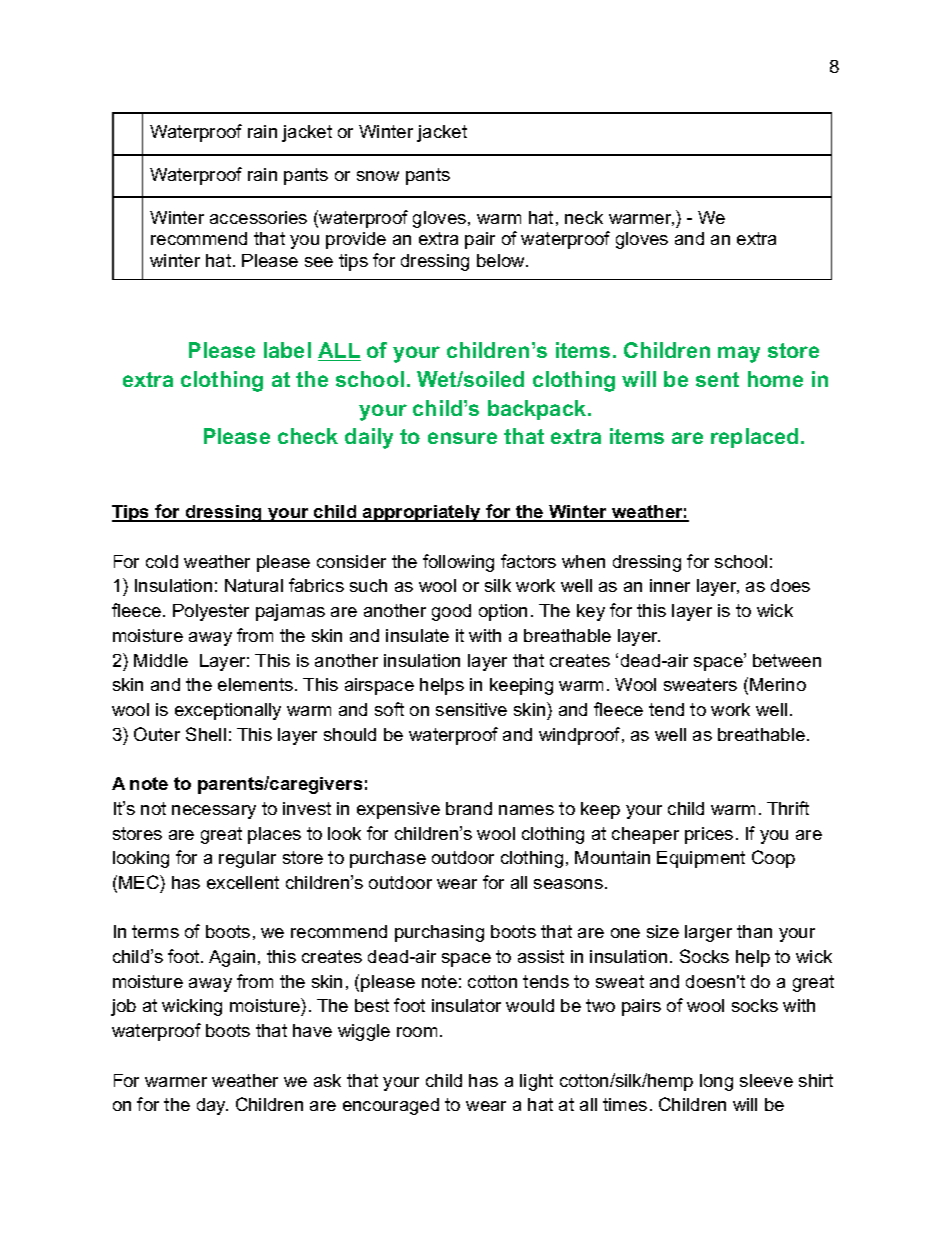 This page has height=1233, width=952. What do you see at coordinates (462, 438) in the page?
I see `ensure` at bounding box center [462, 438].
